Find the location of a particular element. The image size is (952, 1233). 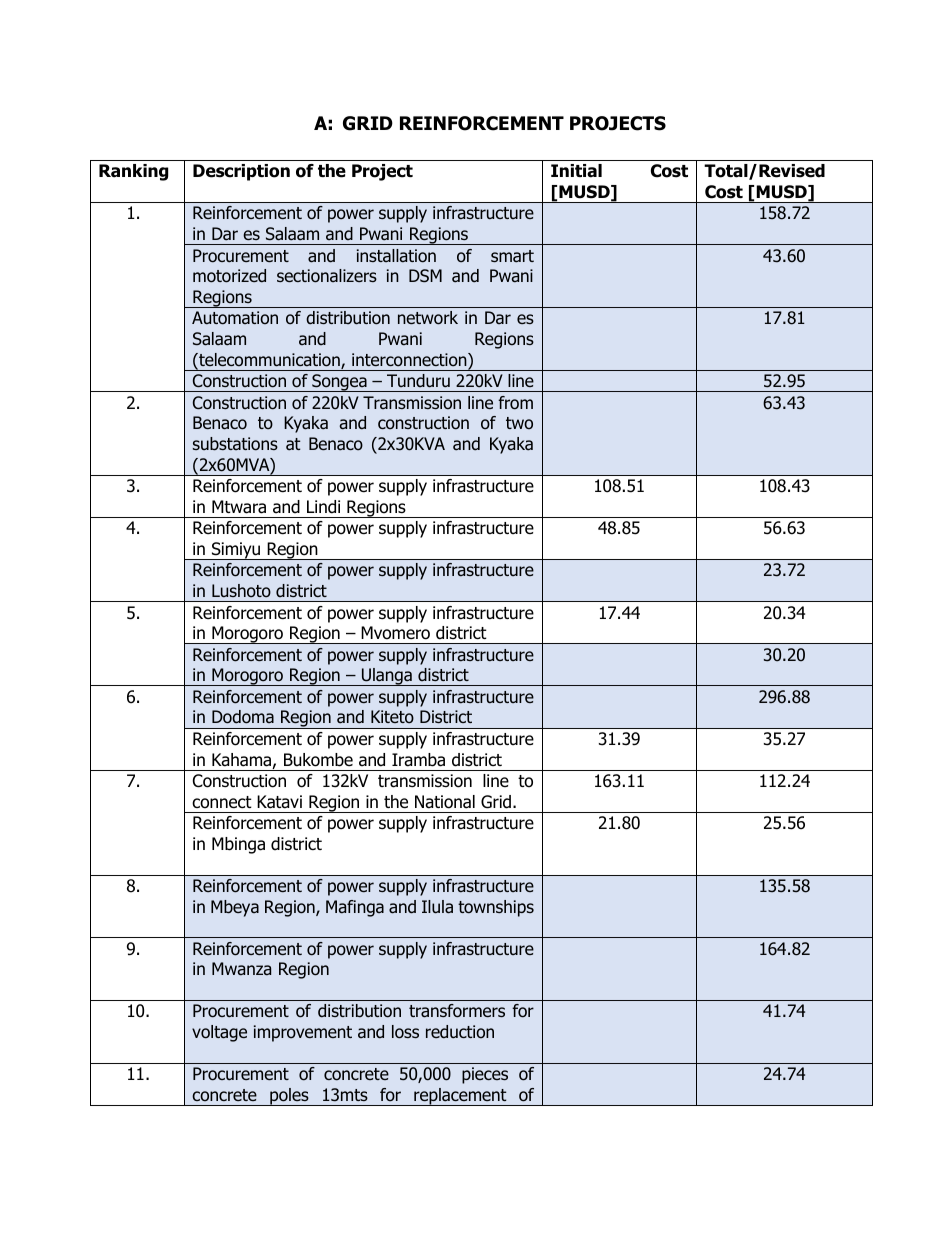

Ranking is located at coordinates (133, 172).
